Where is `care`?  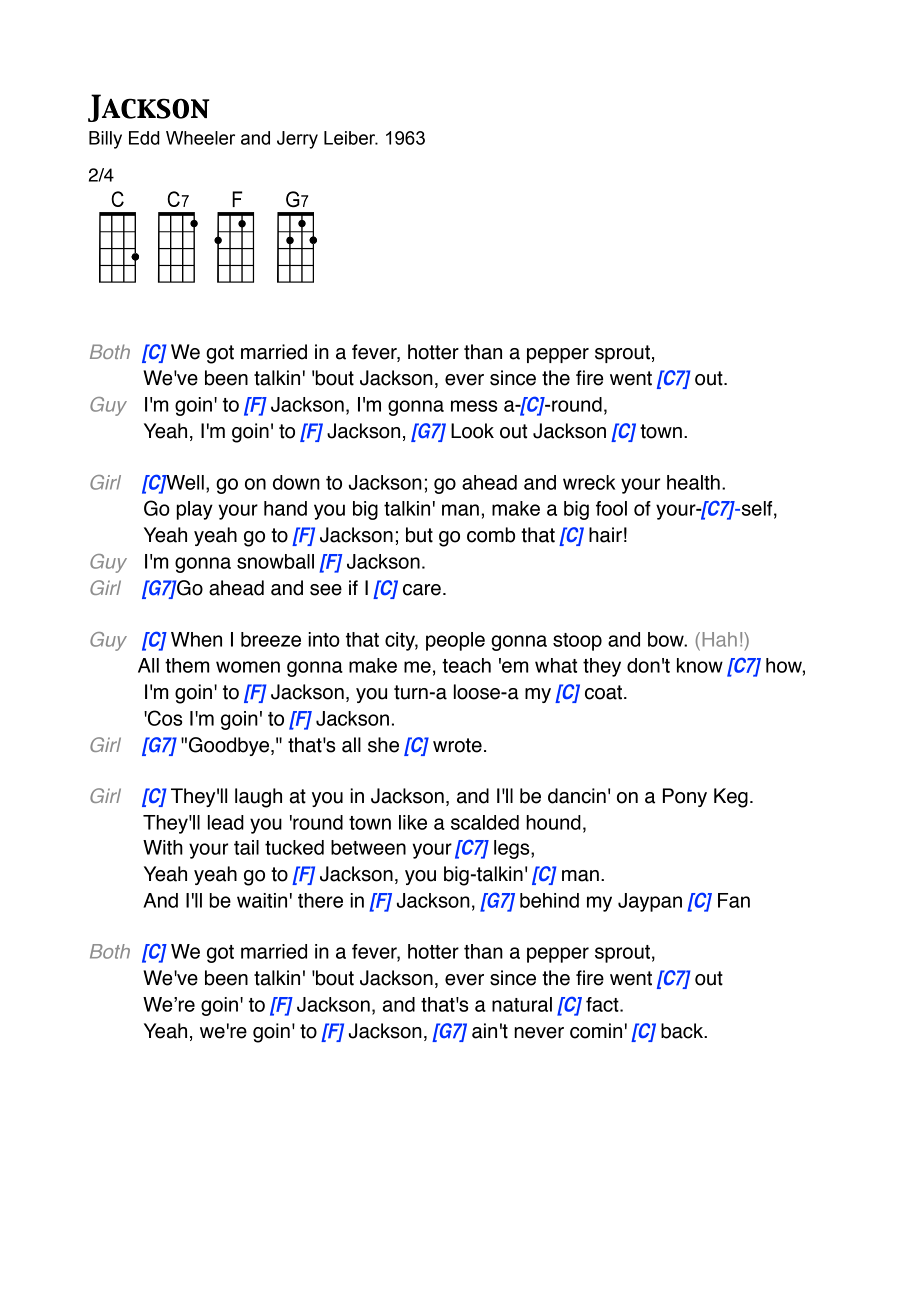
care is located at coordinates (422, 590).
